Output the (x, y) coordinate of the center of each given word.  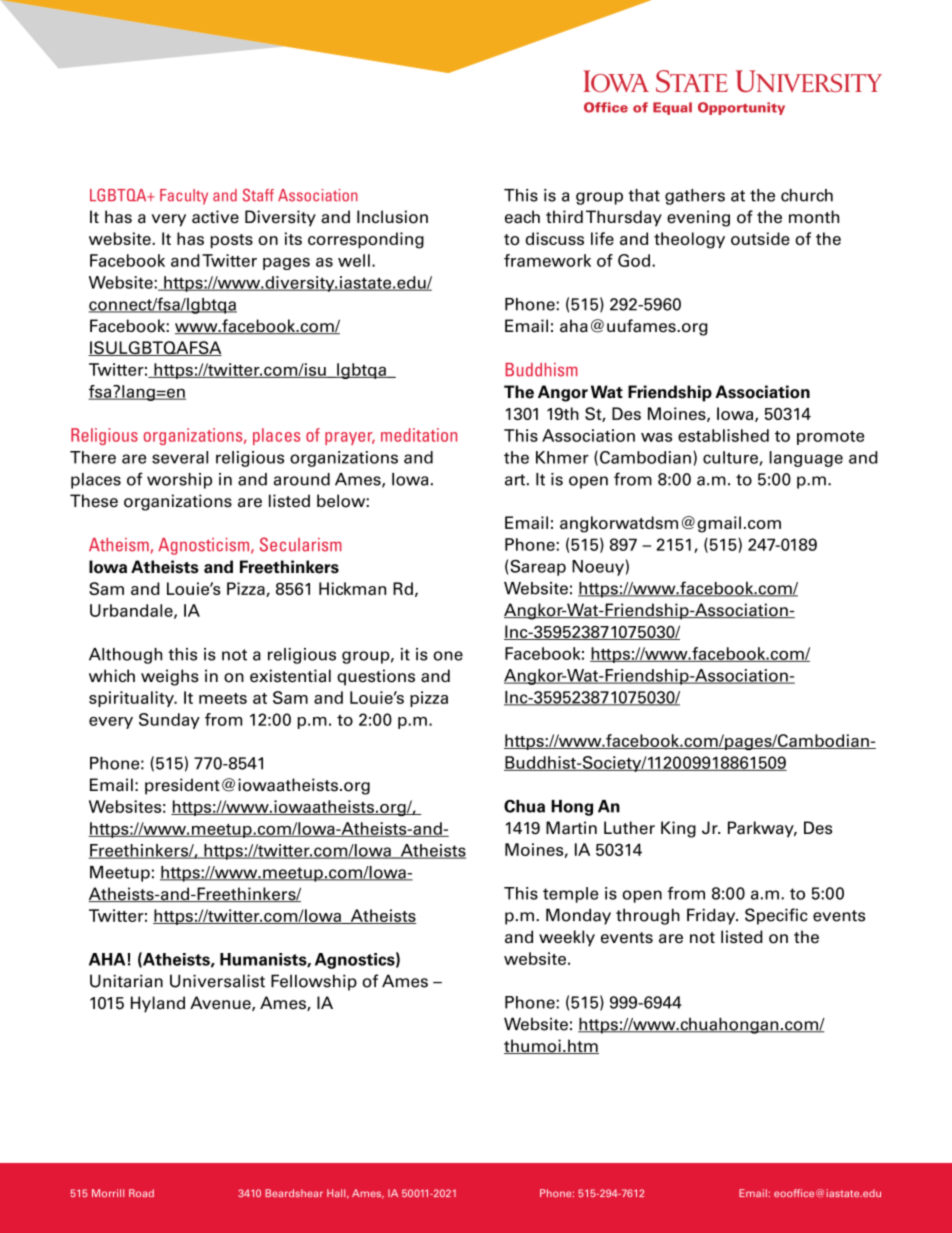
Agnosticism (205, 546)
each (522, 217)
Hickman (352, 588)
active (215, 217)
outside (760, 238)
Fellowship (314, 982)
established (723, 435)
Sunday (169, 721)
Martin (571, 828)
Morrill (108, 1193)
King (678, 829)
